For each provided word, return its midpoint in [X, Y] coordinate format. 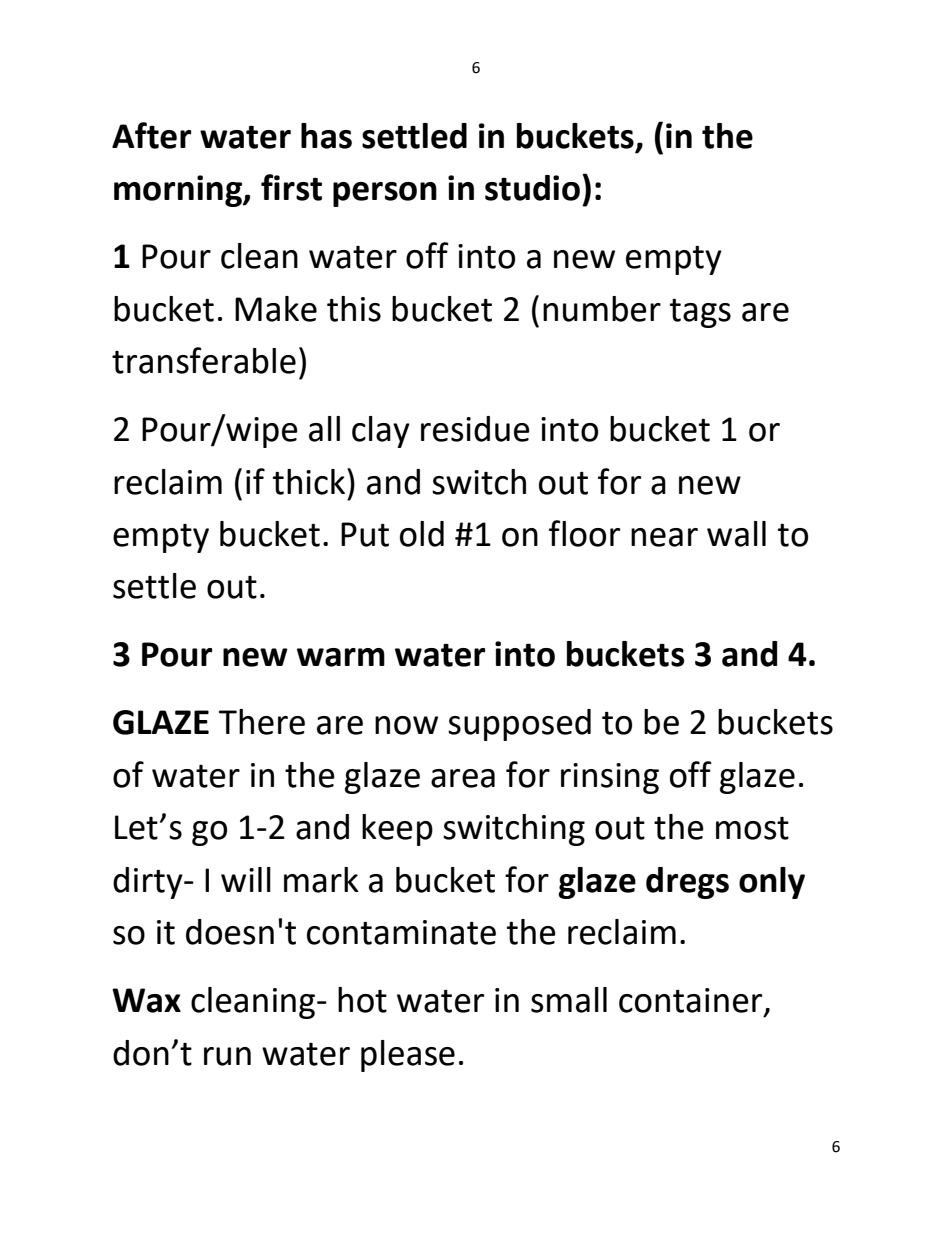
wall [736, 534]
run [227, 1056]
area [463, 778]
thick [310, 481]
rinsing [610, 778]
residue [475, 429]
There [262, 722]
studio [532, 188]
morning [179, 191]
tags [700, 313]
